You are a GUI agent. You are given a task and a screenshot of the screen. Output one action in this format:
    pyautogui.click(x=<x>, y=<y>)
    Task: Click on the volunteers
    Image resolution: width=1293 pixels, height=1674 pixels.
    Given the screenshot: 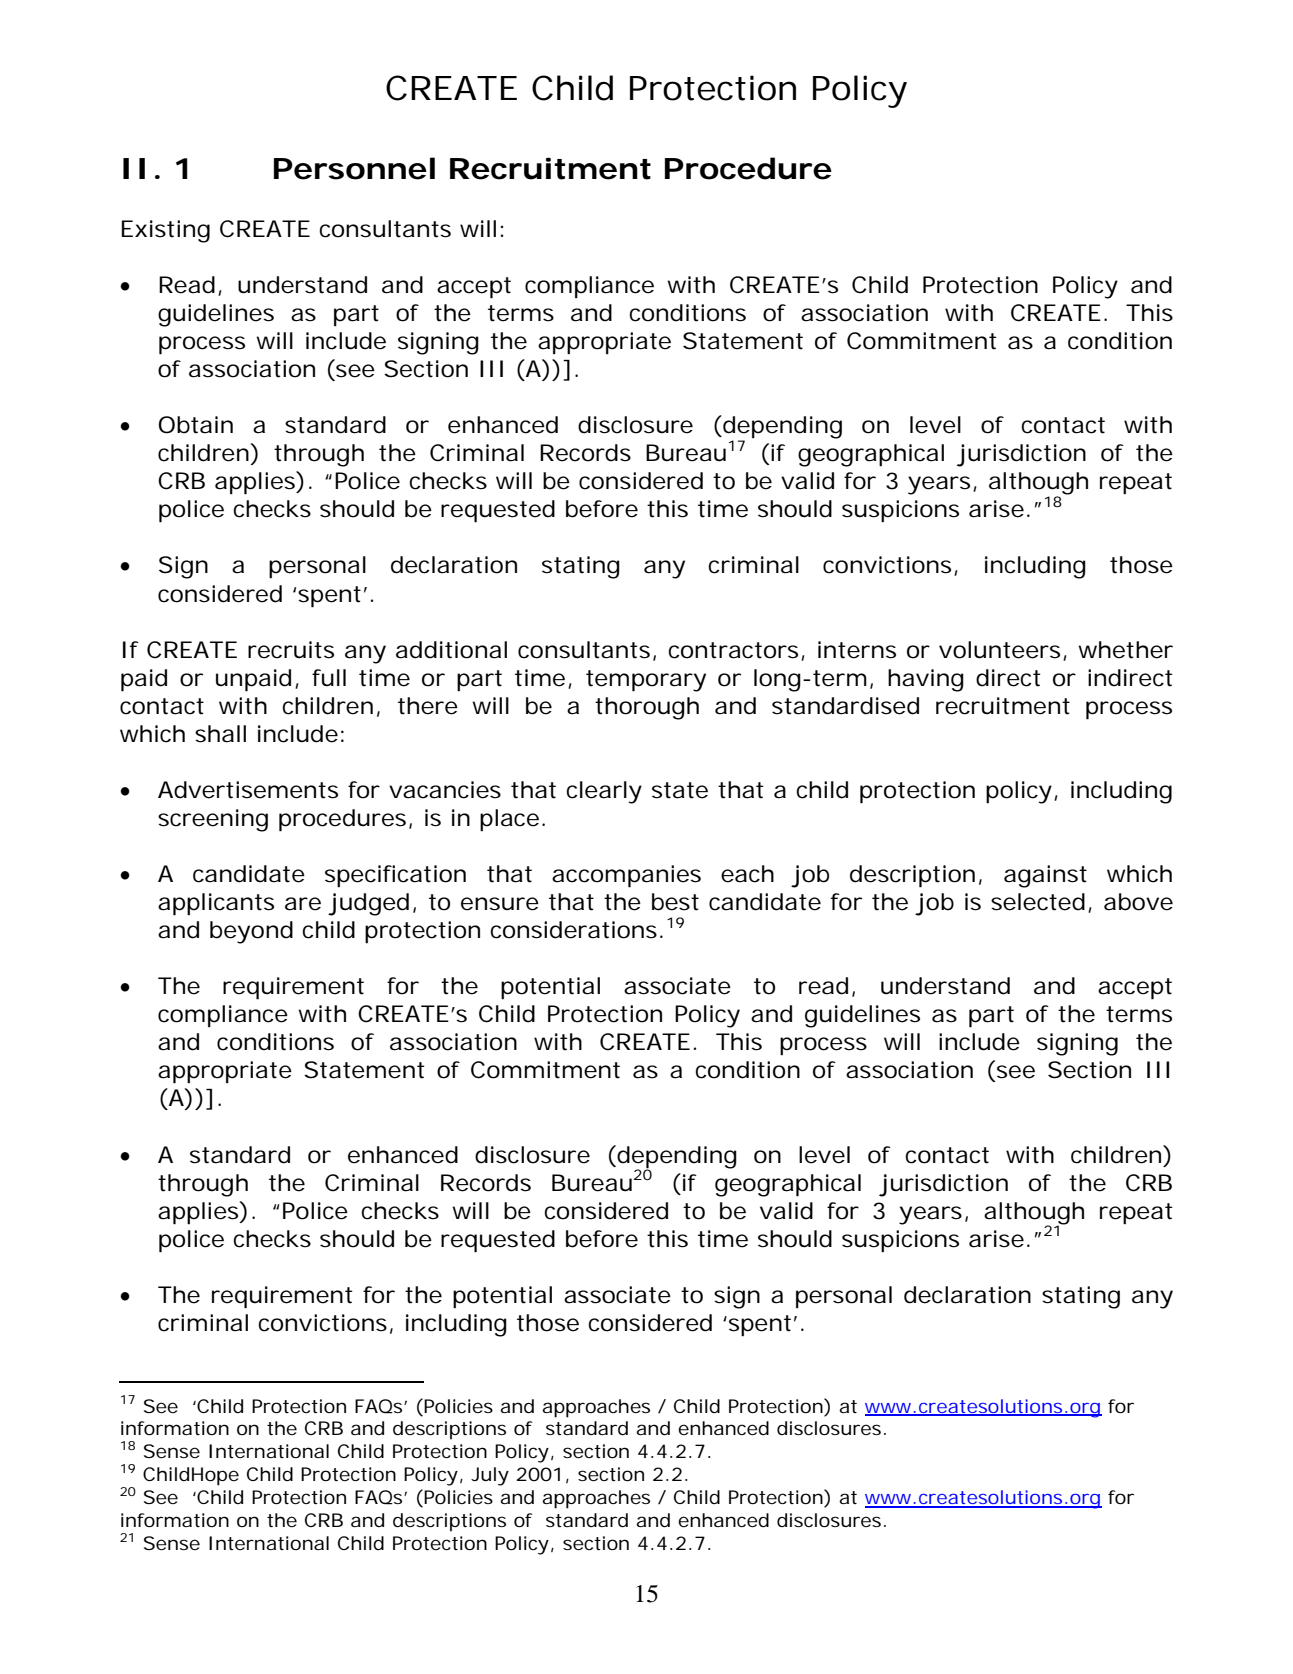 What is the action you would take?
    pyautogui.click(x=999, y=650)
